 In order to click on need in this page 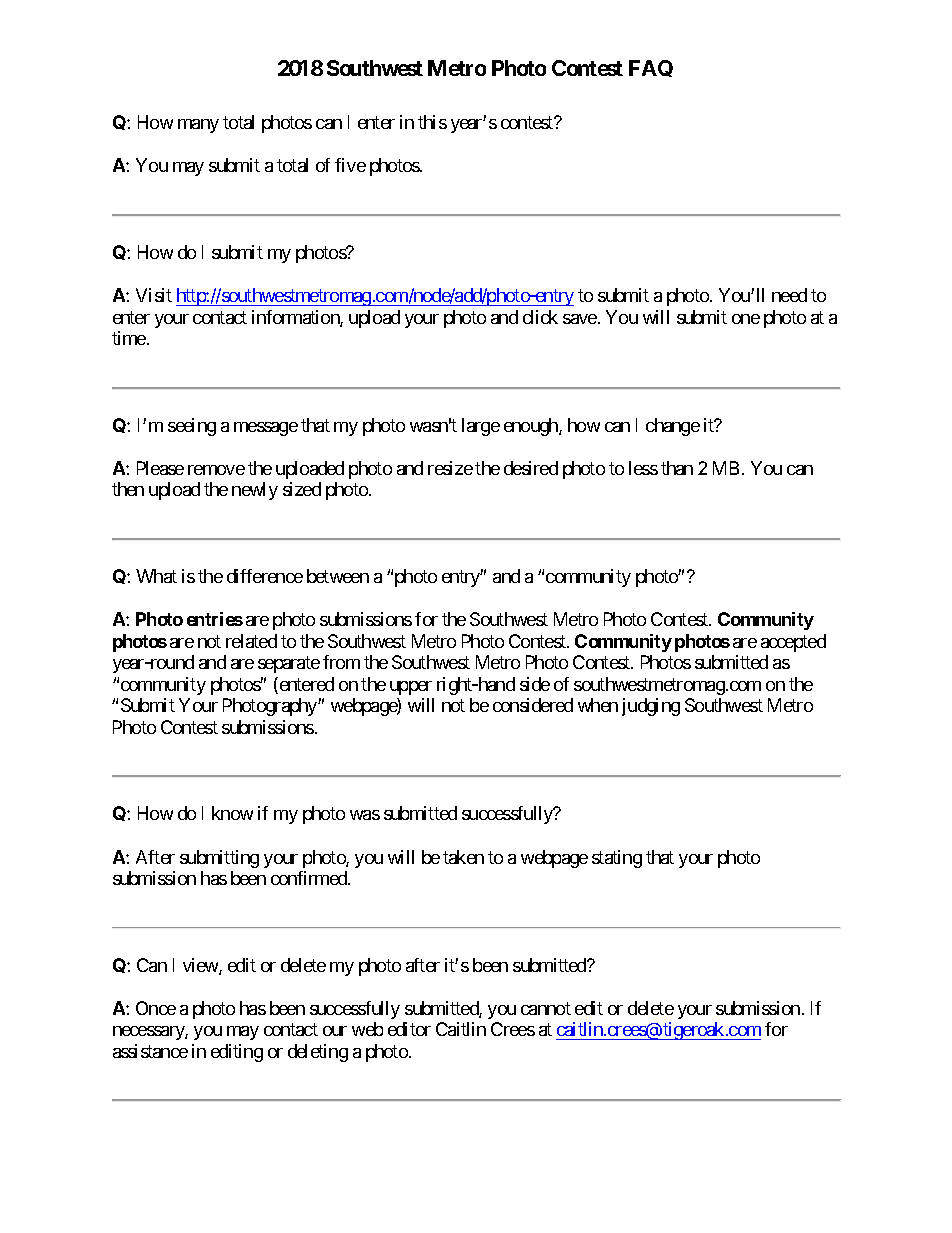, I will do `click(789, 295)`.
